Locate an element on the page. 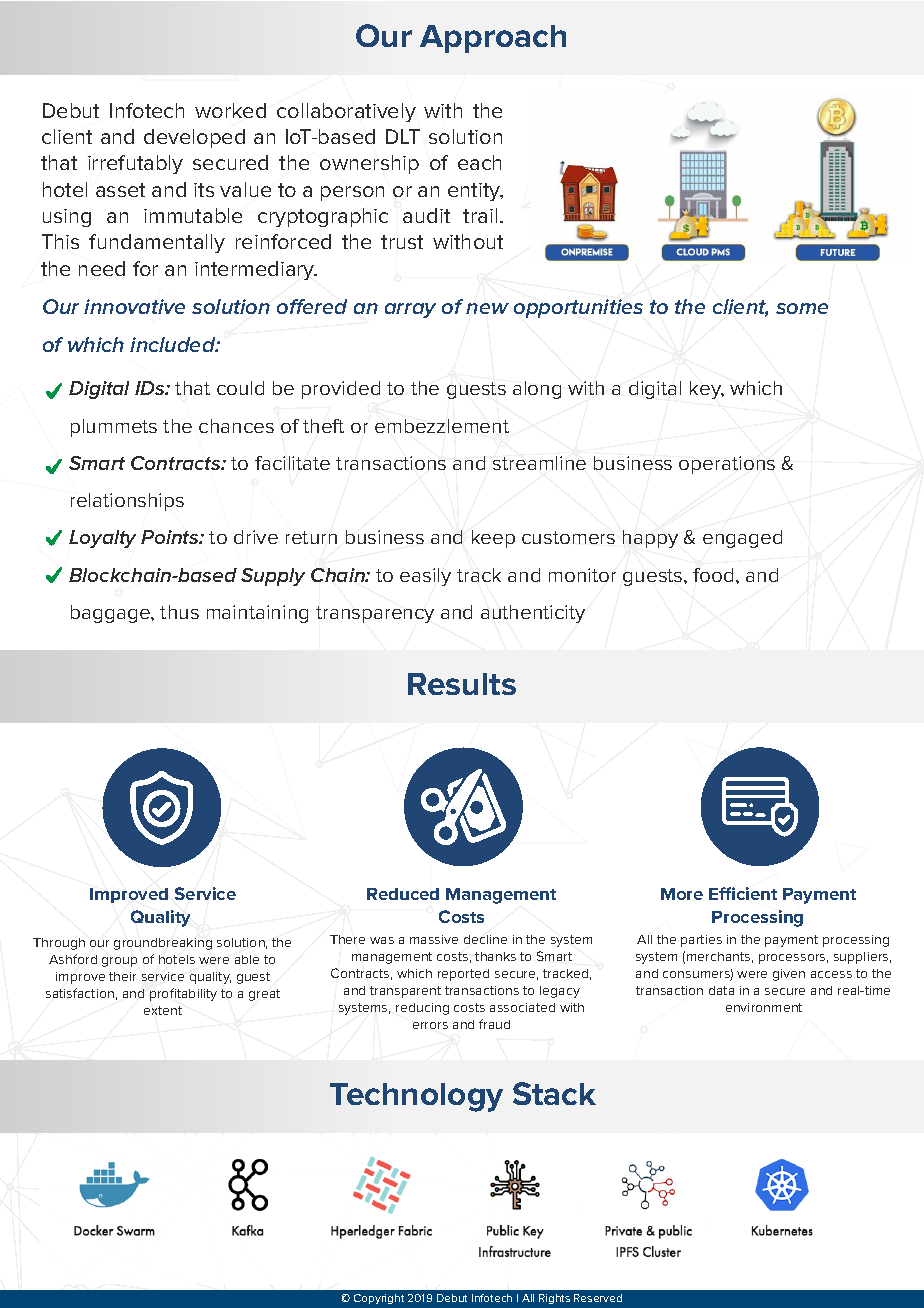 The width and height of the document is (924, 1308). Results is located at coordinates (462, 684).
